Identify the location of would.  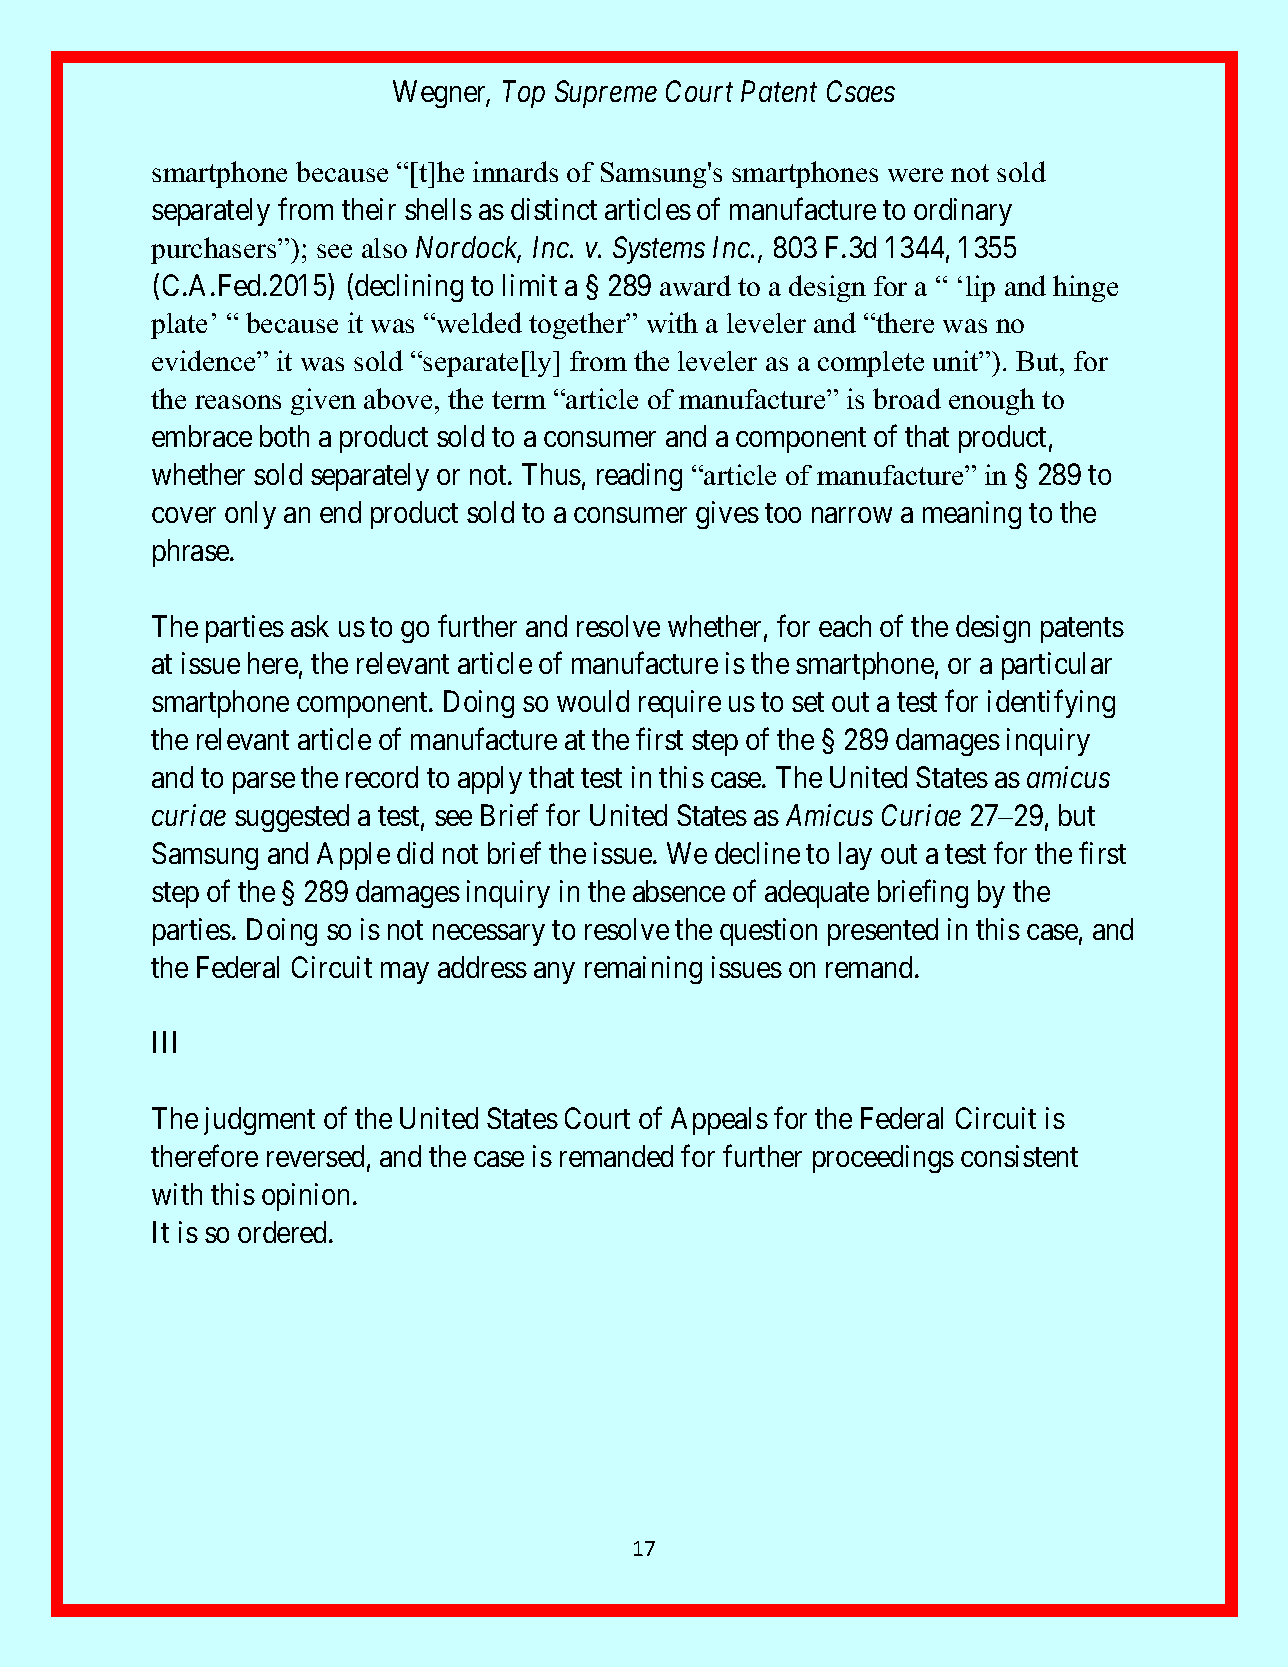
(593, 701).
